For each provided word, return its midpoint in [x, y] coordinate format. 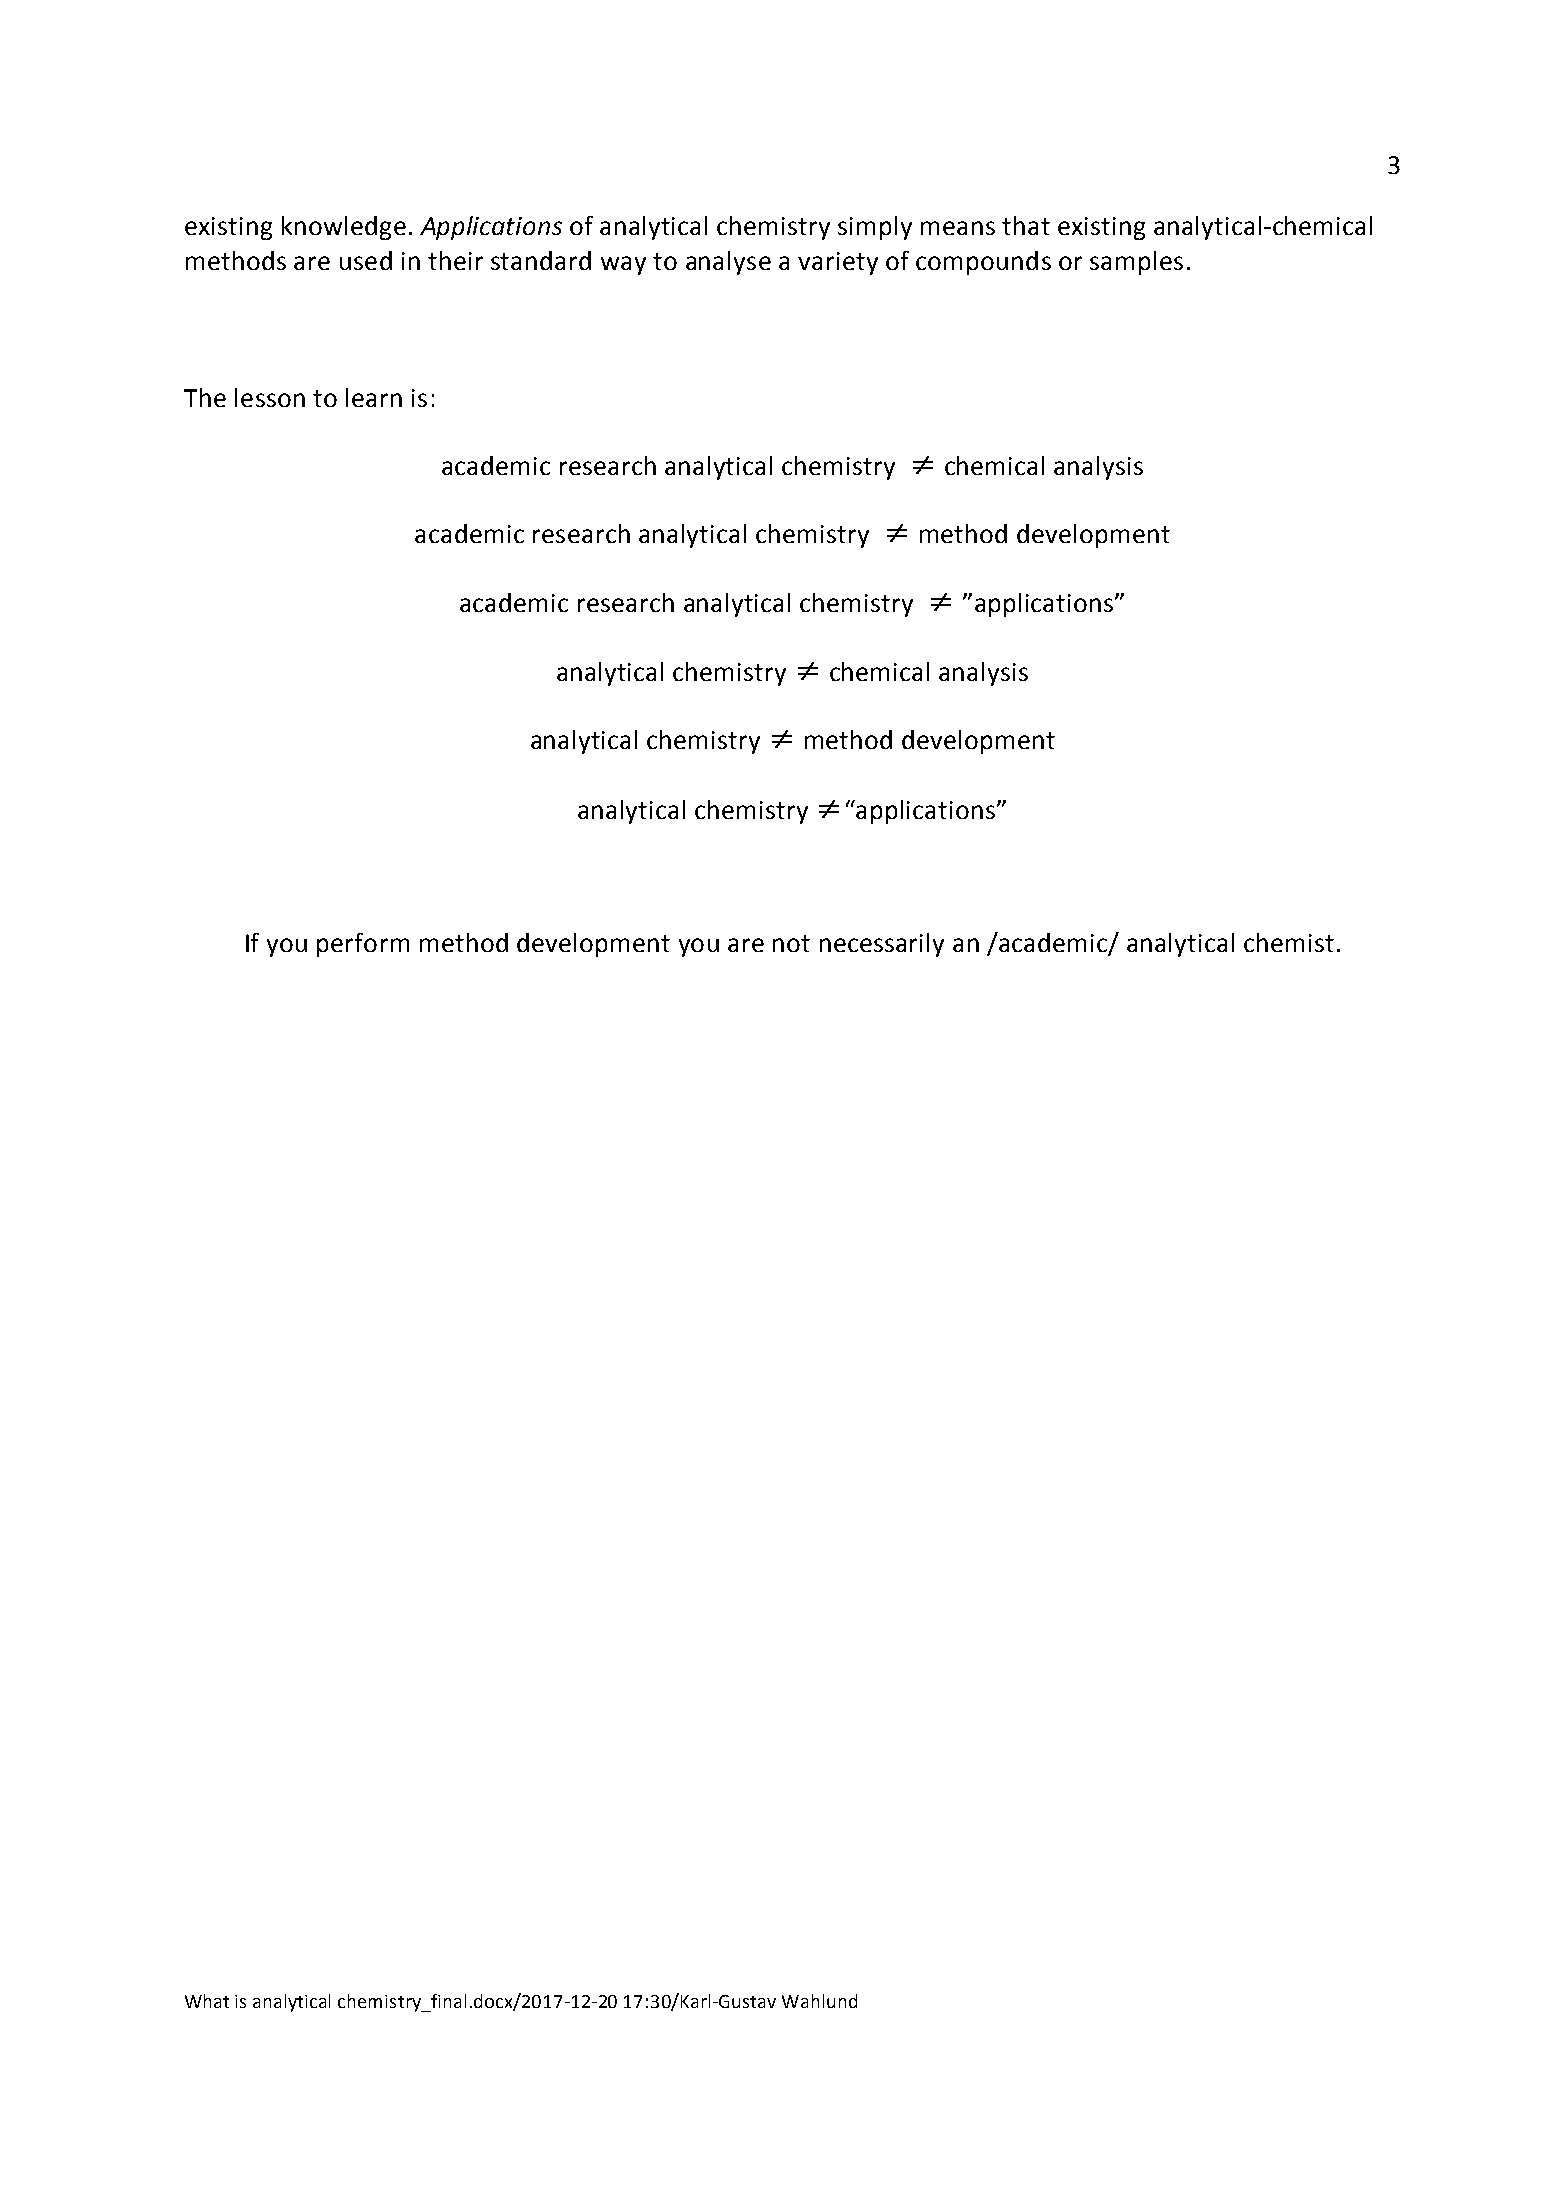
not [791, 943]
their [455, 260]
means [958, 228]
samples [1136, 263]
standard [541, 260]
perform [363, 945]
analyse [728, 263]
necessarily [882, 945]
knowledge [344, 228]
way [623, 265]
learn [374, 397]
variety [838, 263]
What [207, 2001]
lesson [270, 397]
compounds [983, 263]
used [366, 260]
